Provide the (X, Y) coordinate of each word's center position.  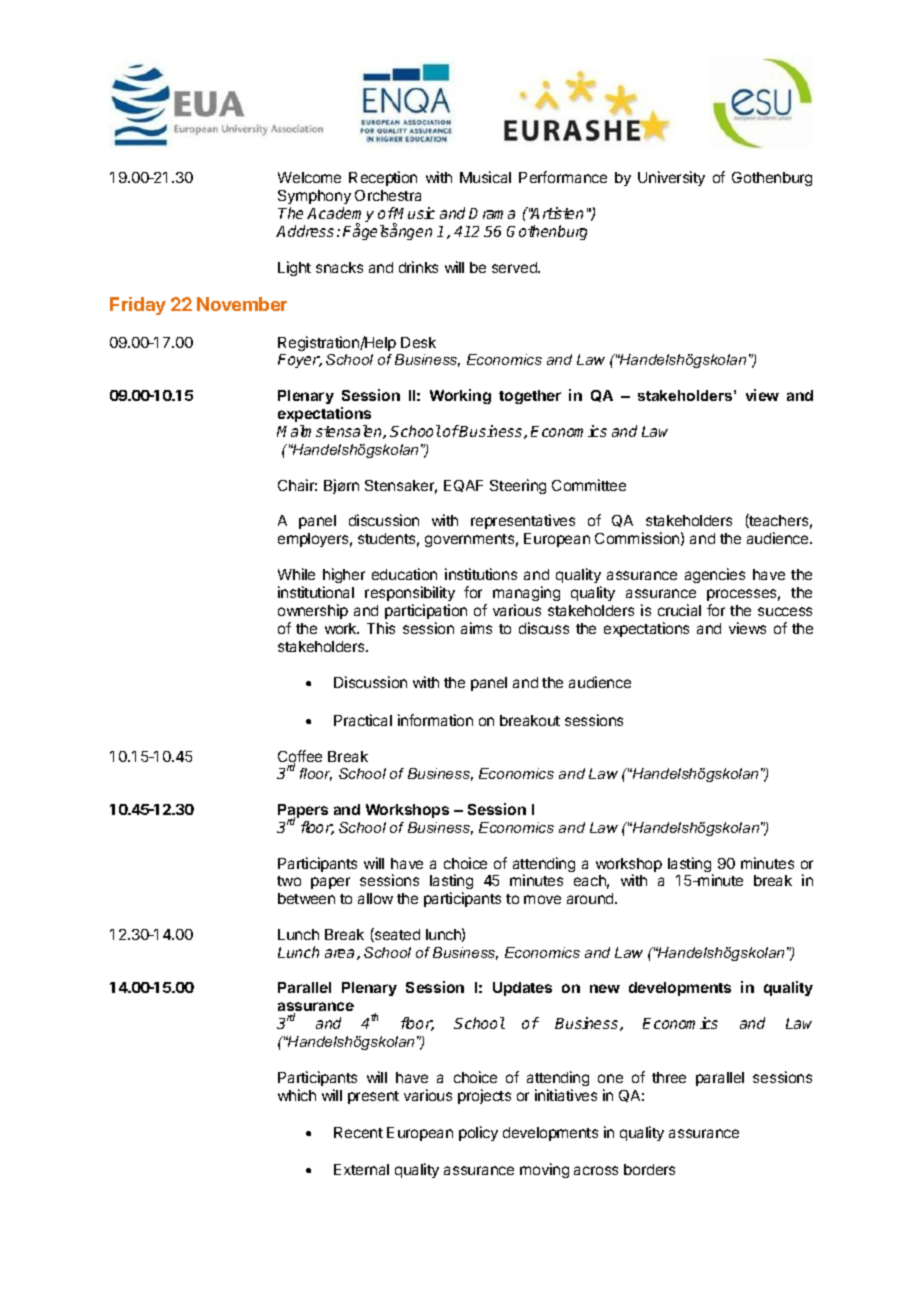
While (296, 574)
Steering (518, 486)
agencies (715, 575)
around (591, 898)
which (297, 1095)
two (289, 881)
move (542, 899)
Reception (383, 178)
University (671, 178)
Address (305, 231)
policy (478, 1133)
